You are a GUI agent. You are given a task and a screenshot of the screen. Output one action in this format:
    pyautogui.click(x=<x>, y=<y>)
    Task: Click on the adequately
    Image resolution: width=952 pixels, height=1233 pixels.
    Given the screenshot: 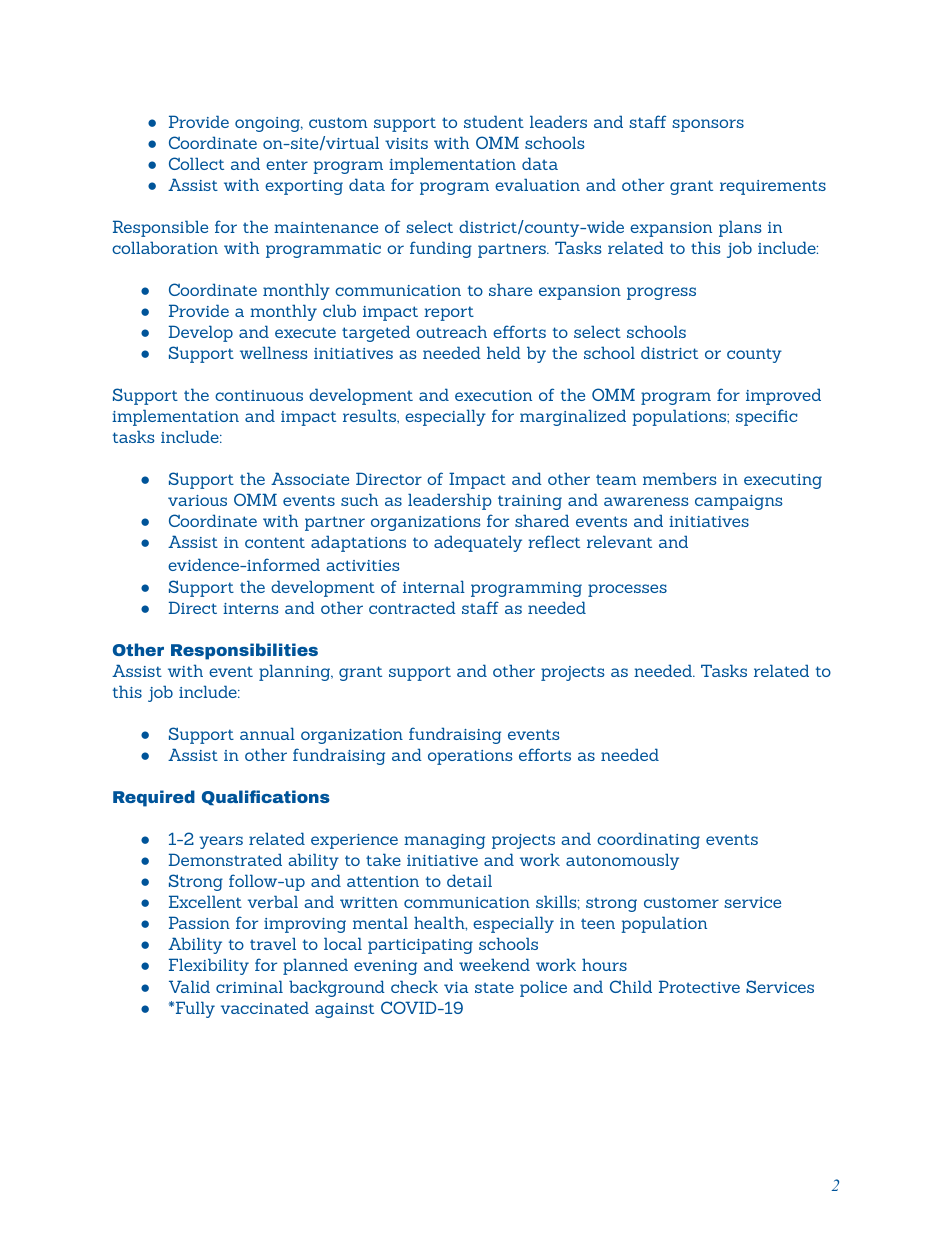 What is the action you would take?
    pyautogui.click(x=478, y=543)
